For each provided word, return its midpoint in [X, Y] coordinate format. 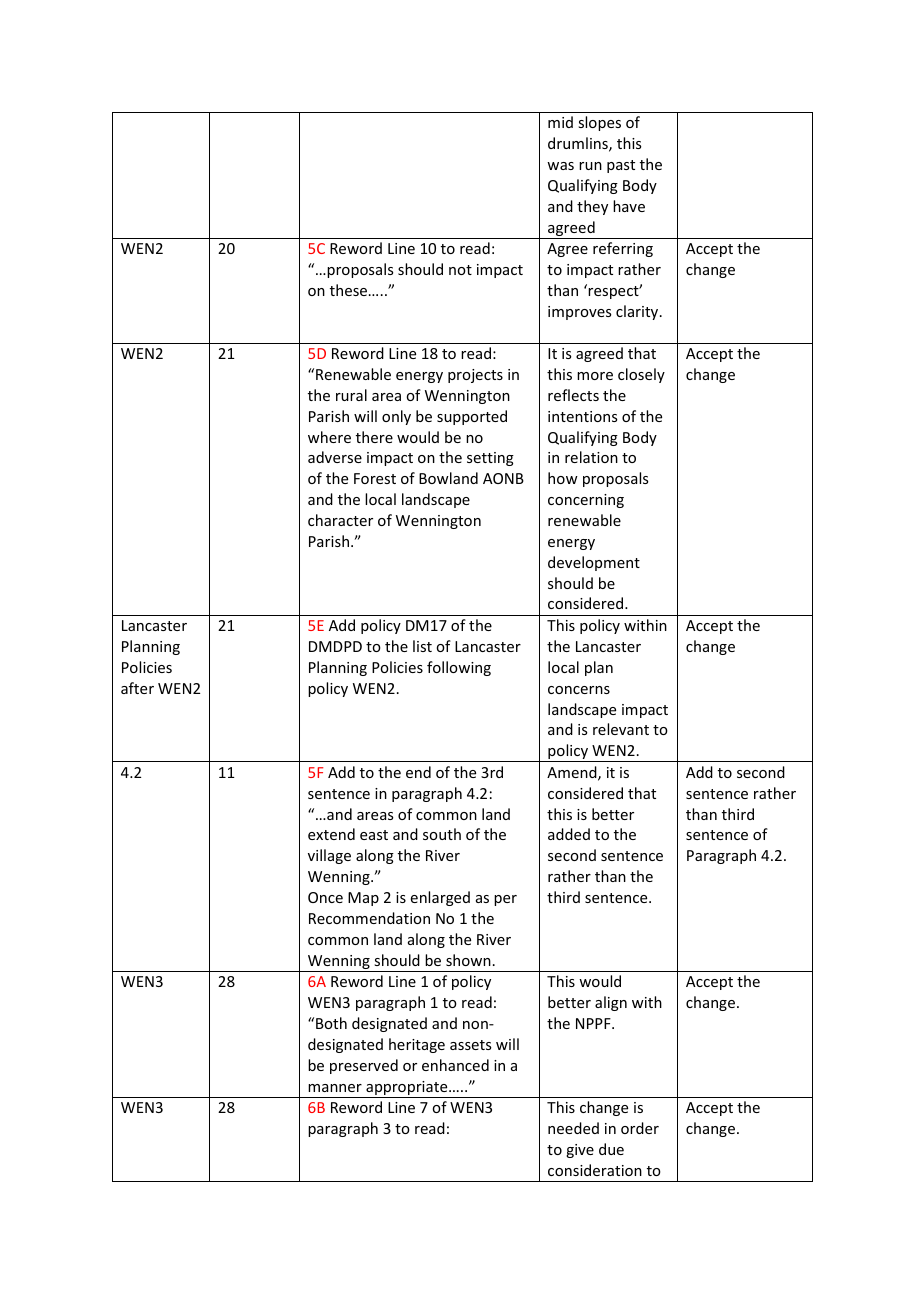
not [460, 270]
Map [363, 899]
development [594, 563]
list [422, 646]
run [590, 166]
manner [335, 1088]
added [569, 834]
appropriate [407, 1089]
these [350, 290]
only [396, 417]
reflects [573, 395]
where [329, 437]
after [137, 688]
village [329, 856]
